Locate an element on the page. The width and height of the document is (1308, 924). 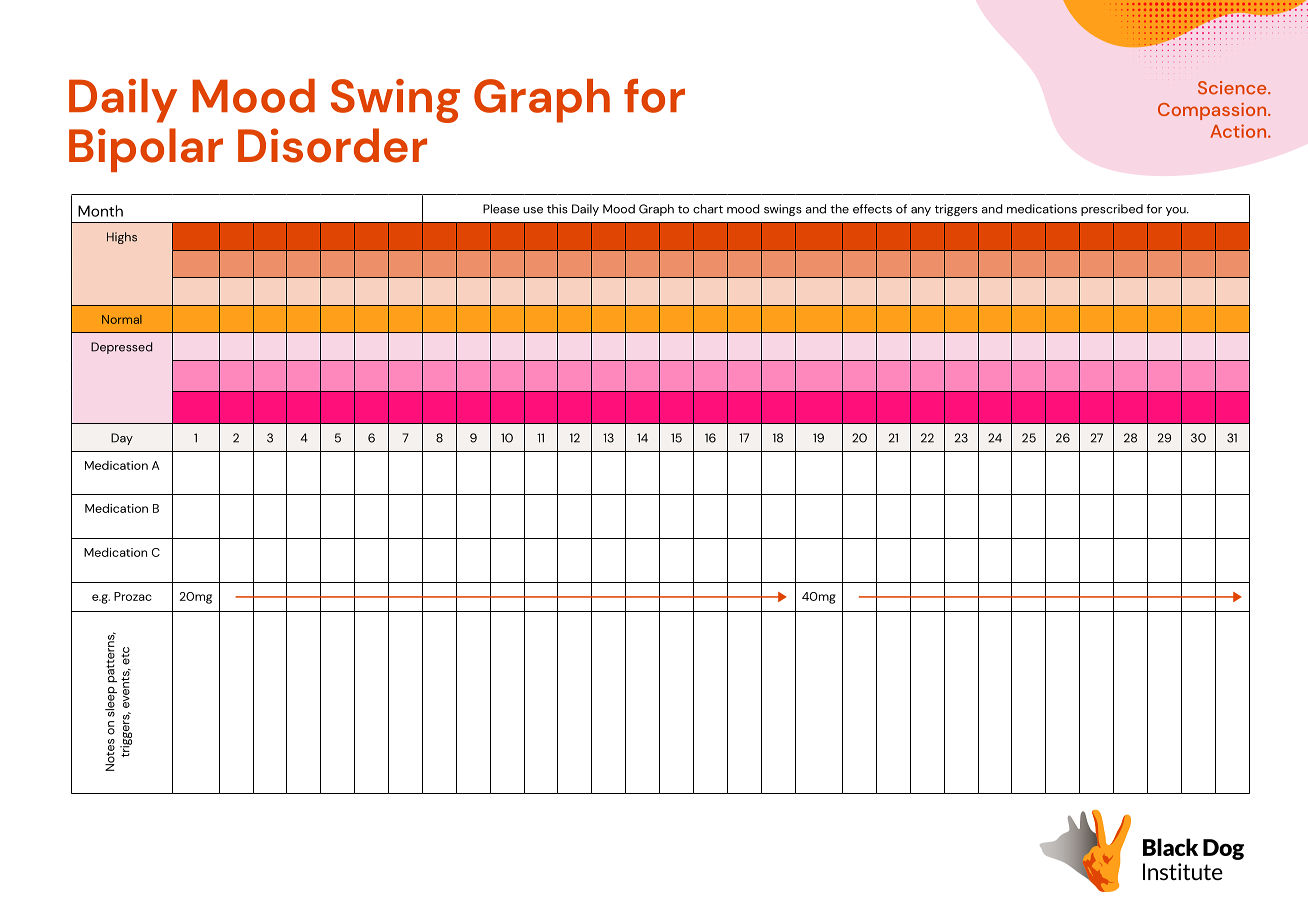
you is located at coordinates (1177, 211).
